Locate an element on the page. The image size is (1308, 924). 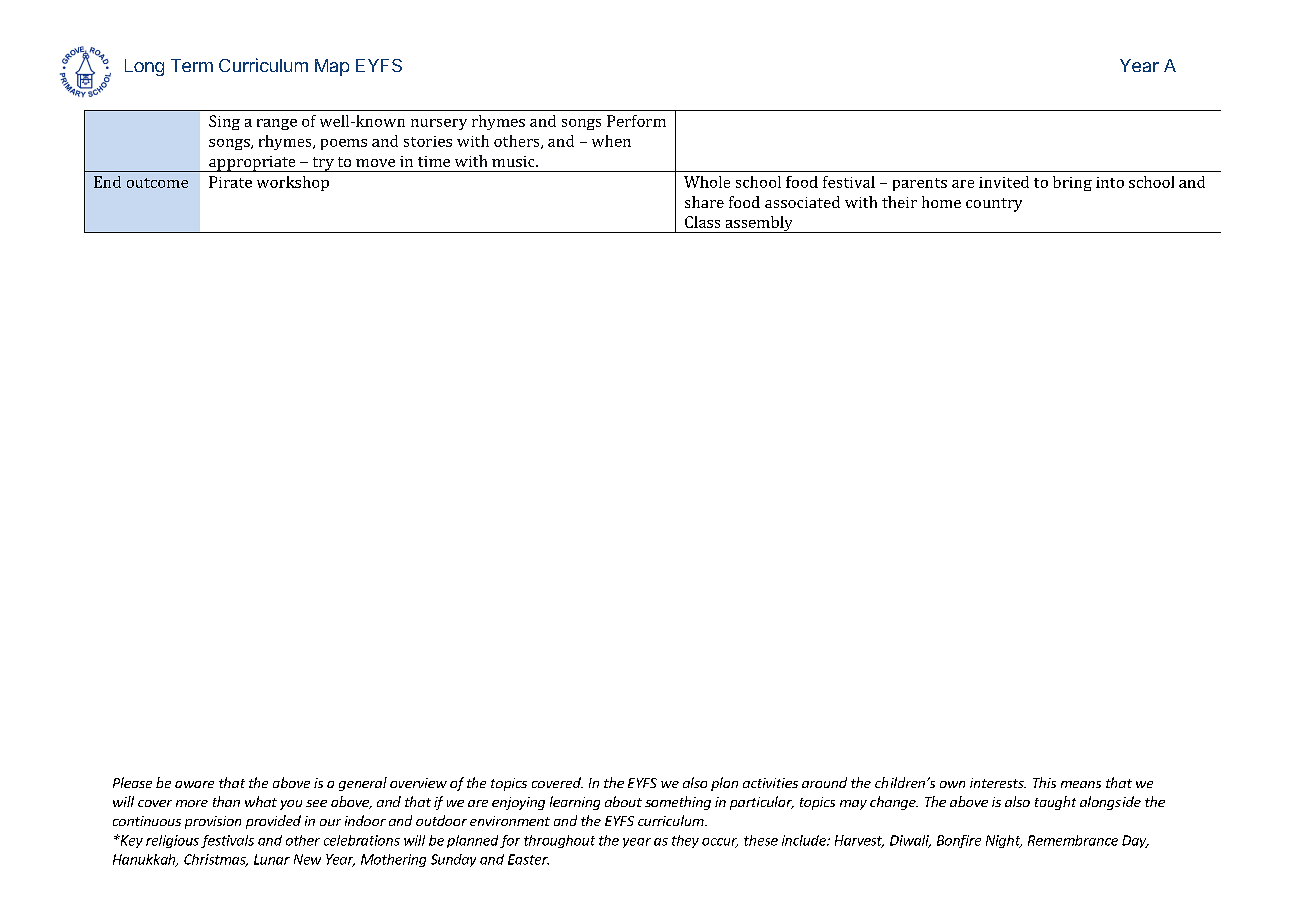
activities is located at coordinates (770, 783).
